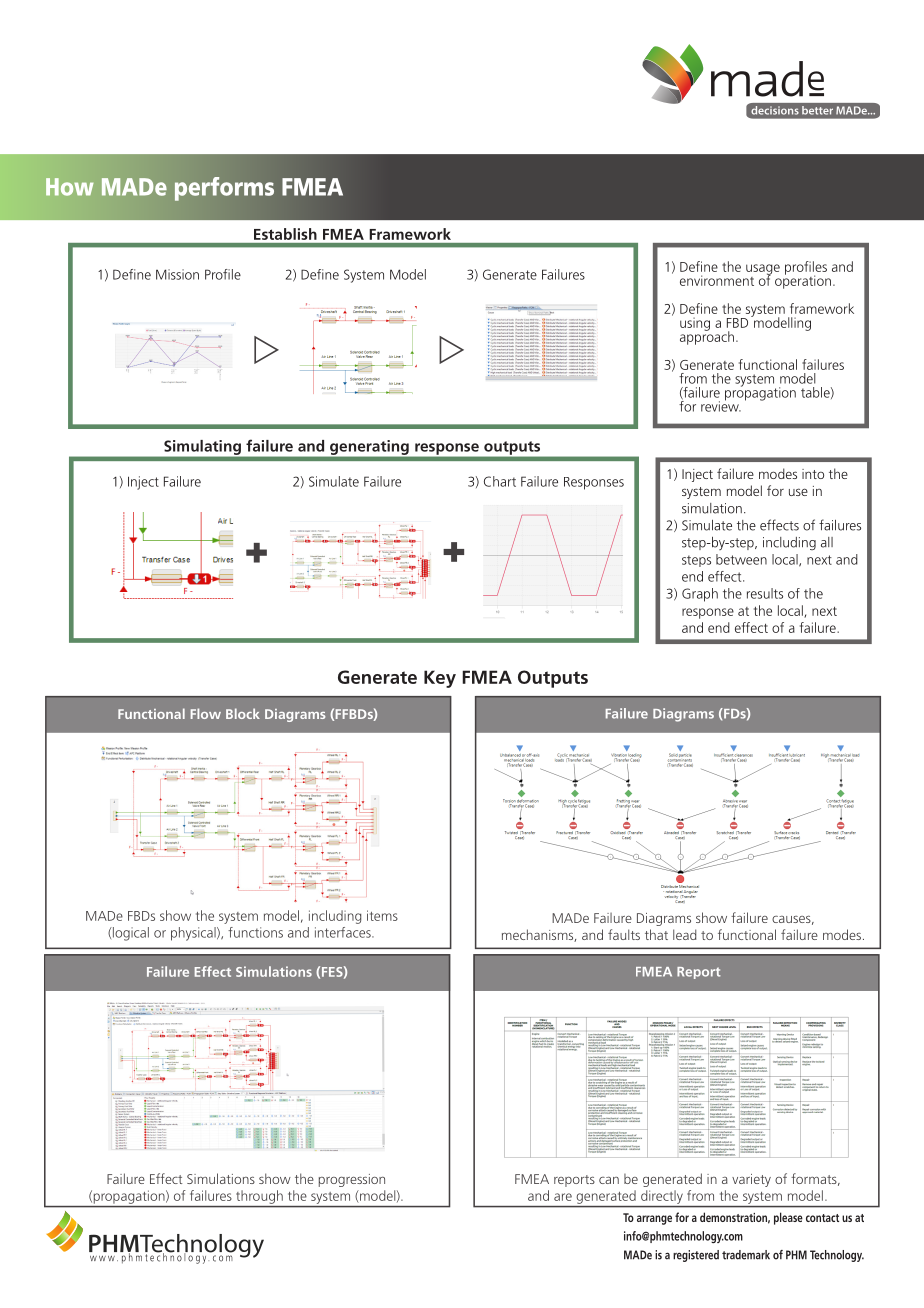 The image size is (924, 1308). What do you see at coordinates (746, 1255) in the screenshot?
I see `trademark` at bounding box center [746, 1255].
